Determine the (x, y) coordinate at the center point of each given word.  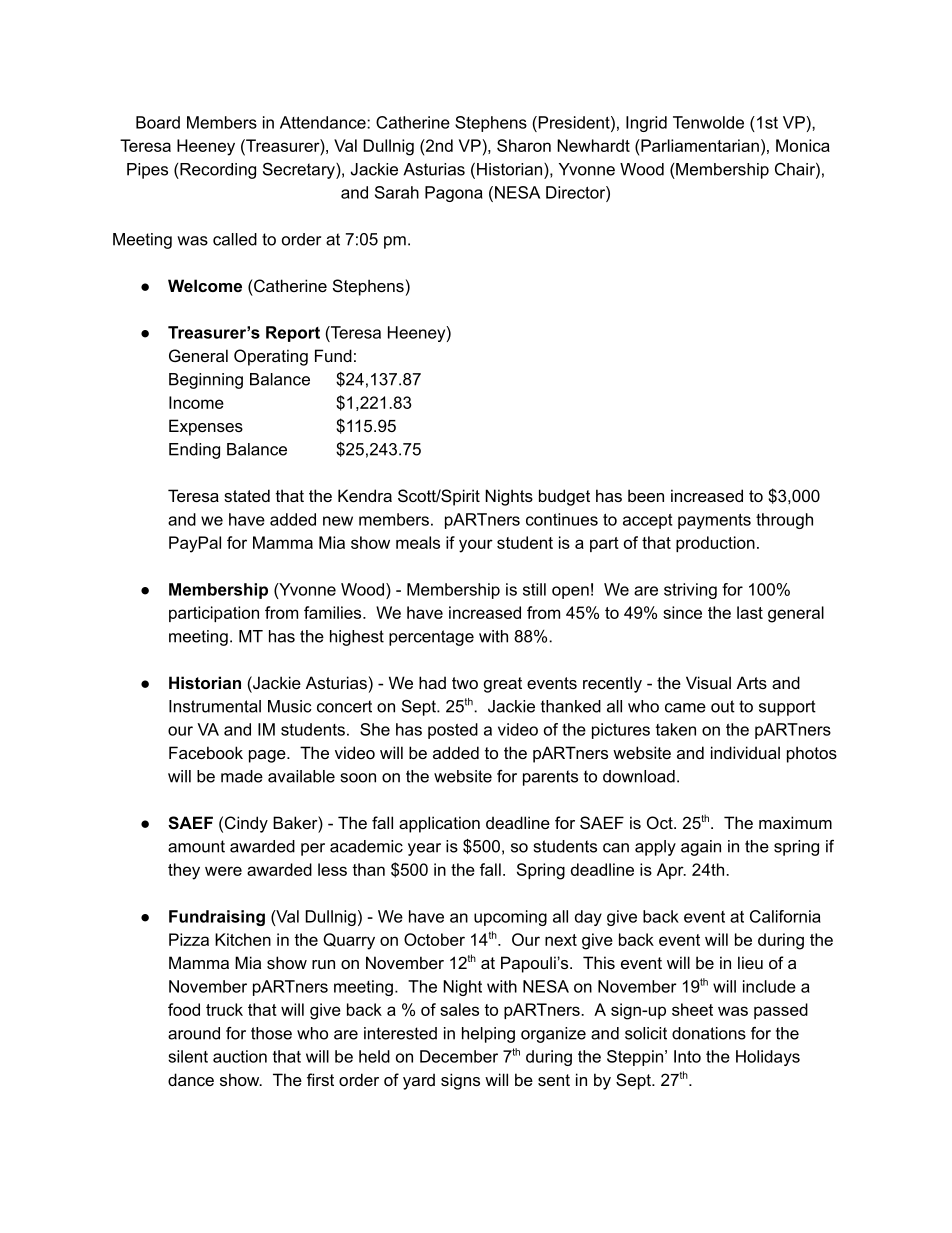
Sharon (524, 145)
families (334, 612)
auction (240, 1056)
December (459, 1056)
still (534, 589)
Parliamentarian (699, 145)
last (750, 612)
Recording (217, 171)
